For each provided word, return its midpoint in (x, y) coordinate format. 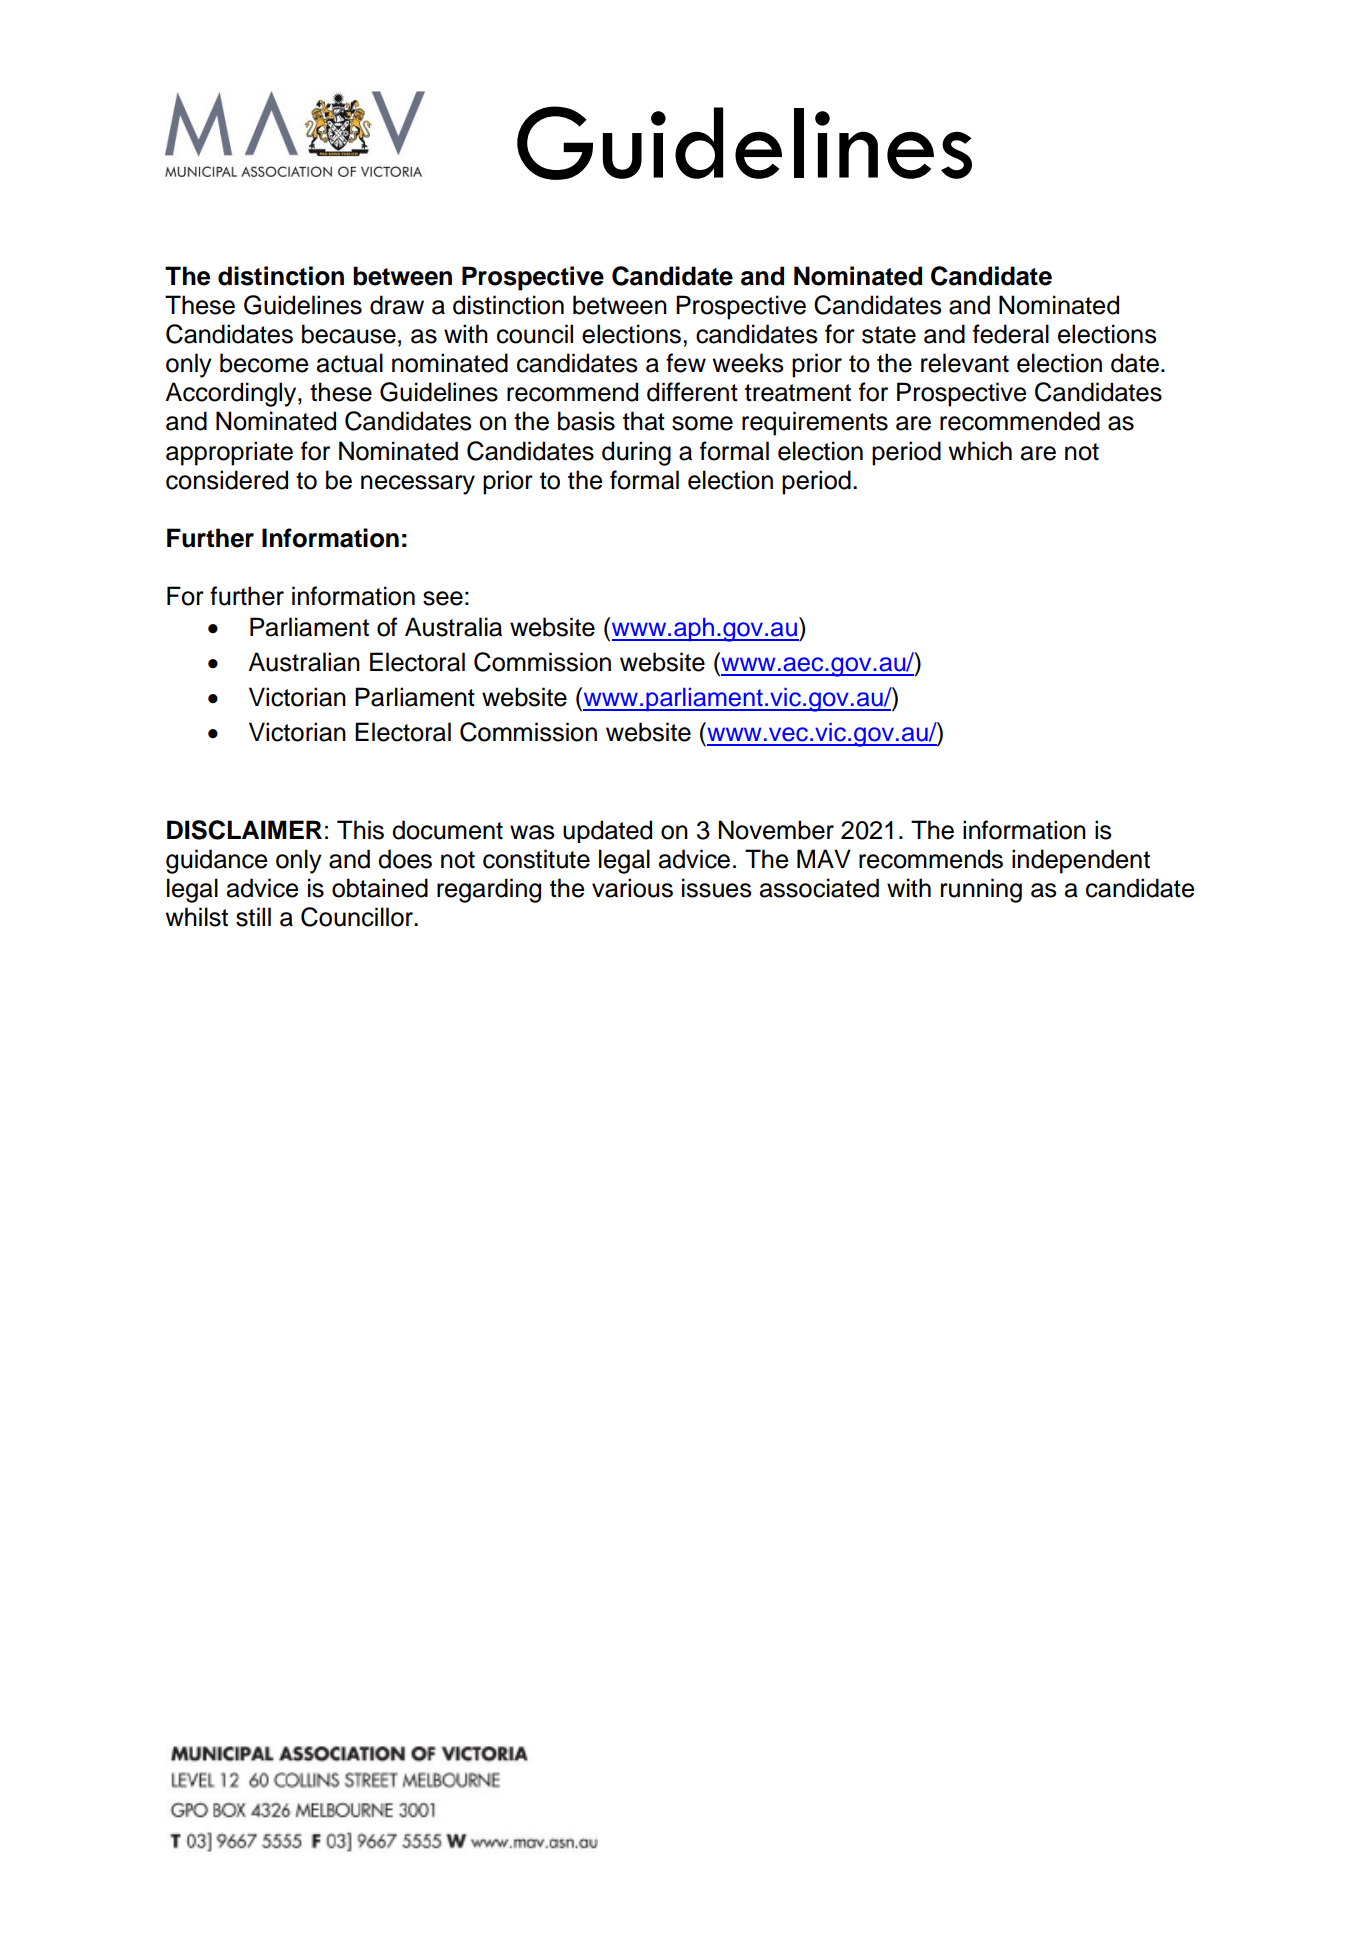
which (980, 451)
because (349, 334)
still (253, 917)
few (686, 363)
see (443, 598)
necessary (418, 485)
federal (1011, 334)
